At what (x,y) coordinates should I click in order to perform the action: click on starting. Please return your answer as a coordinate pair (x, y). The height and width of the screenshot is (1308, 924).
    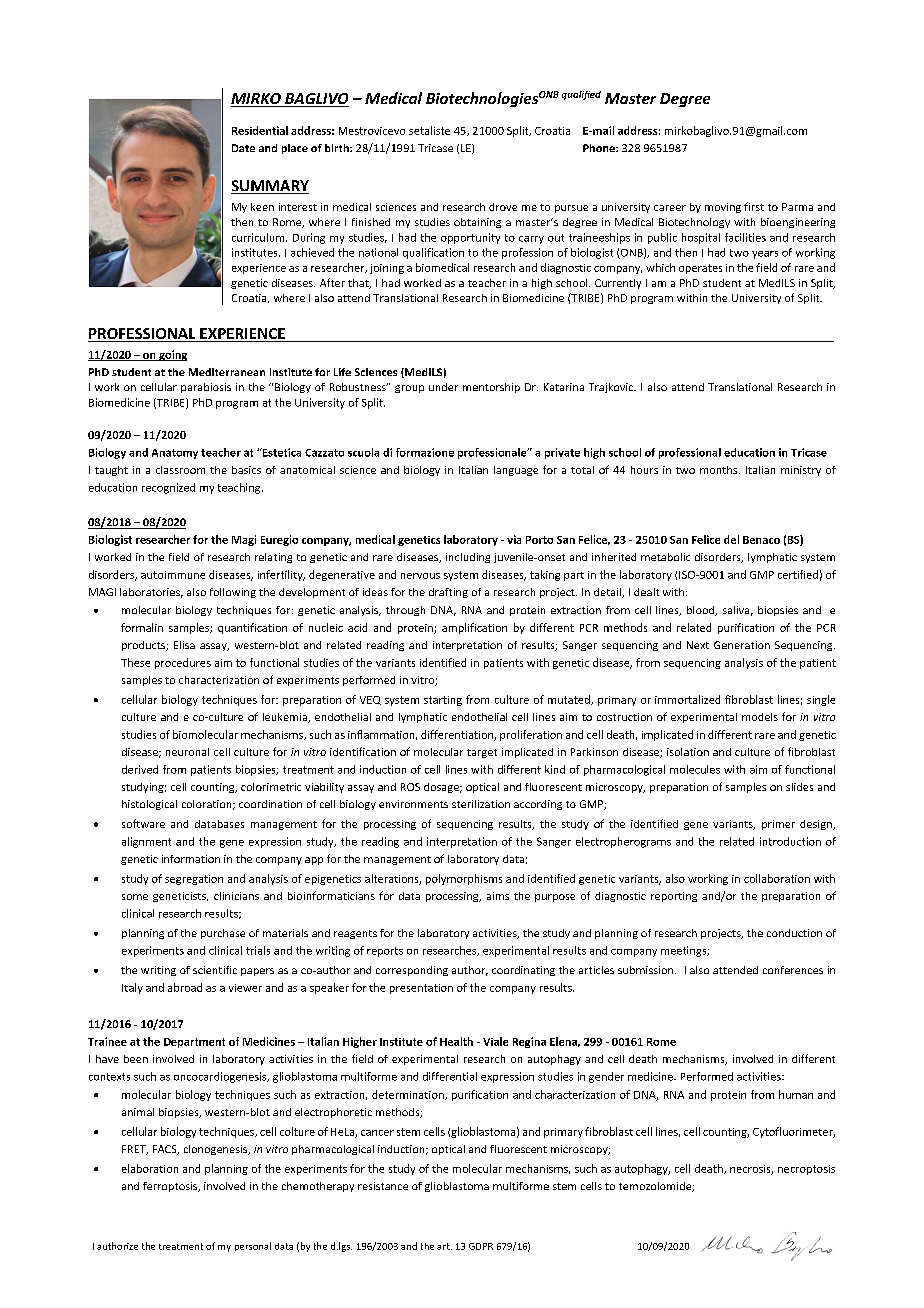
    Looking at the image, I should click on (443, 701).
